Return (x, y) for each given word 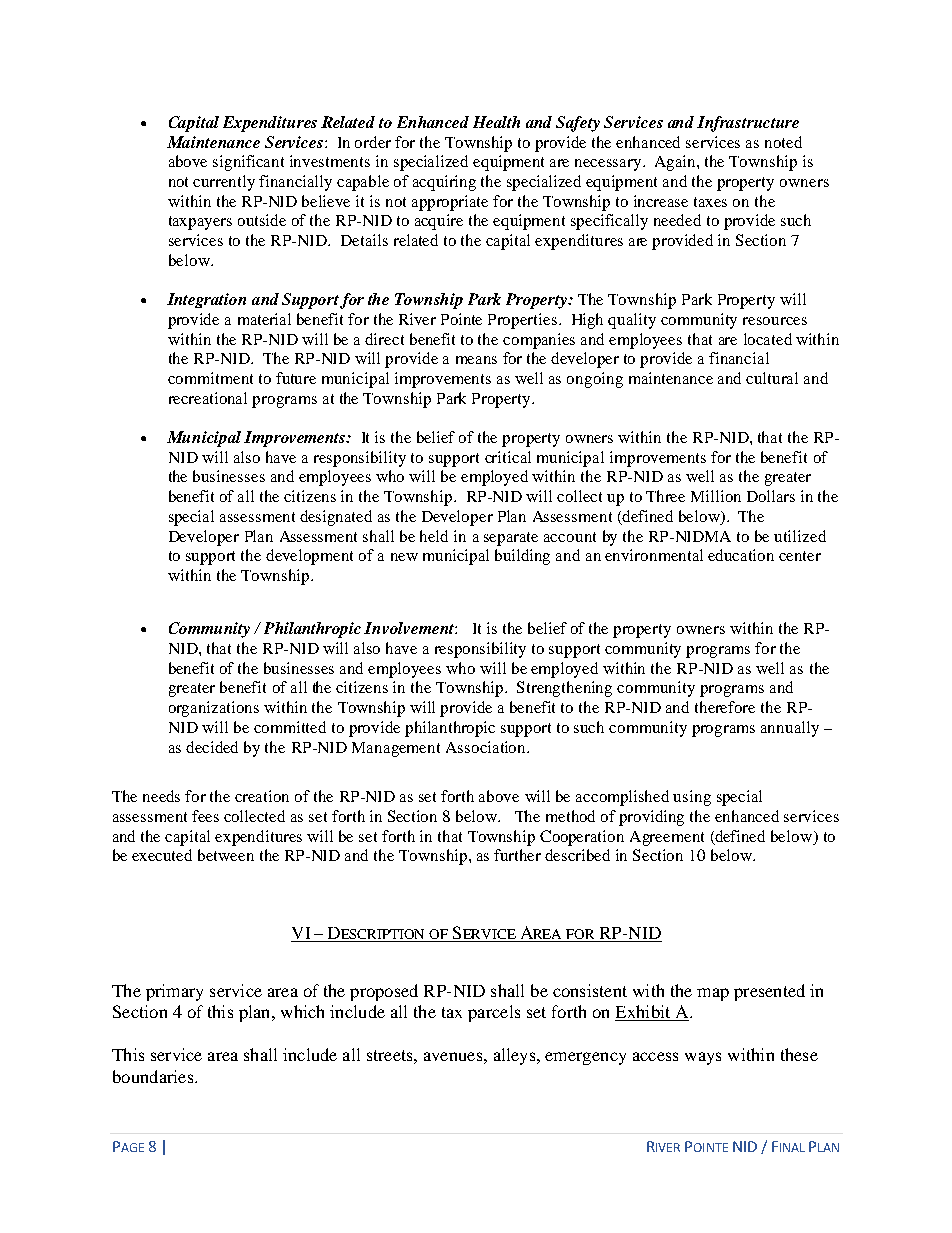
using (692, 798)
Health (496, 122)
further (517, 855)
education (741, 555)
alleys (516, 1056)
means (476, 360)
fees (205, 816)
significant (248, 163)
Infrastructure (748, 124)
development (309, 557)
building (522, 557)
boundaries (153, 1076)
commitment (210, 378)
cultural (772, 378)
